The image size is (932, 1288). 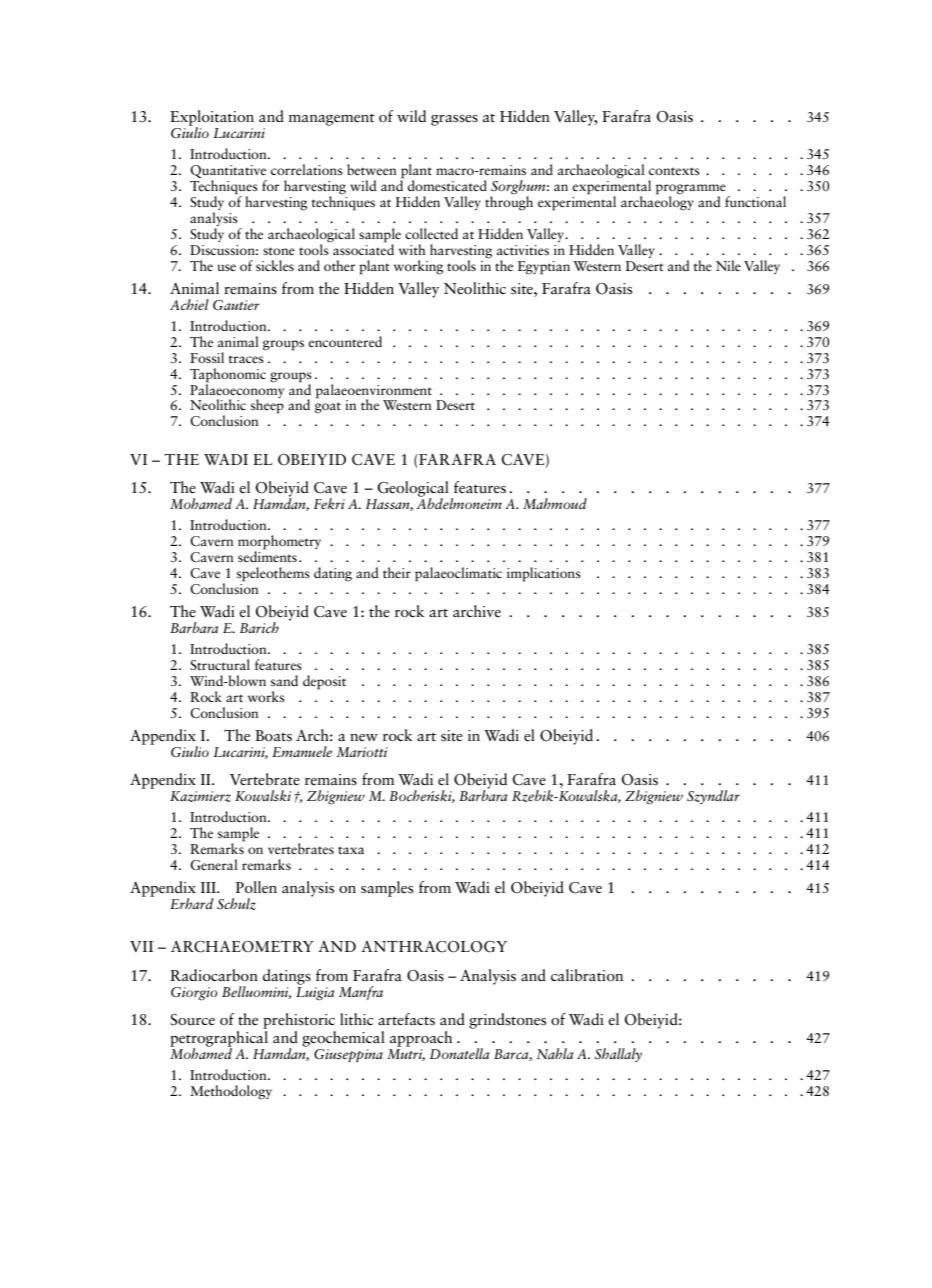 I want to click on approach, so click(x=421, y=1039).
